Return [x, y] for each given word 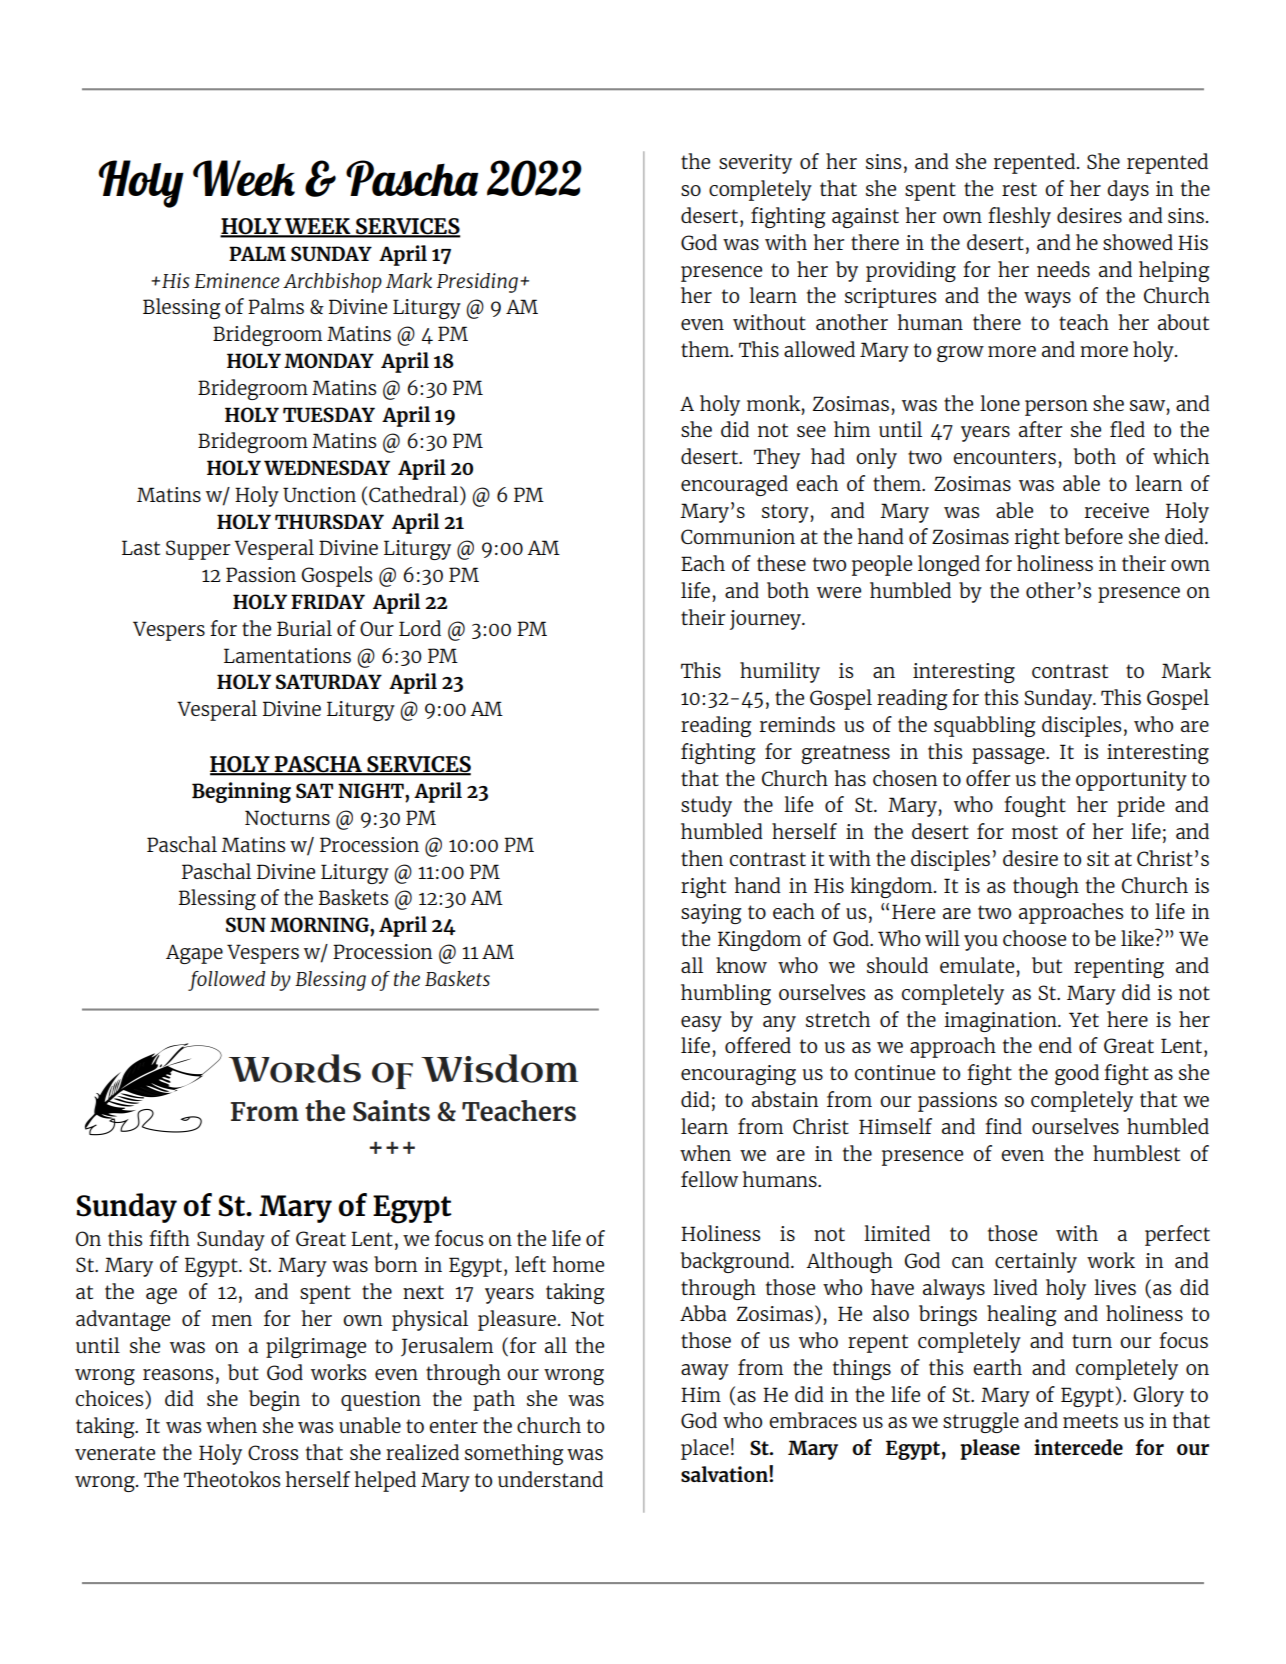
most [1035, 832]
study [706, 806]
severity [755, 164]
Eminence [237, 280]
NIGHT [372, 790]
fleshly [1019, 217]
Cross [273, 1452]
